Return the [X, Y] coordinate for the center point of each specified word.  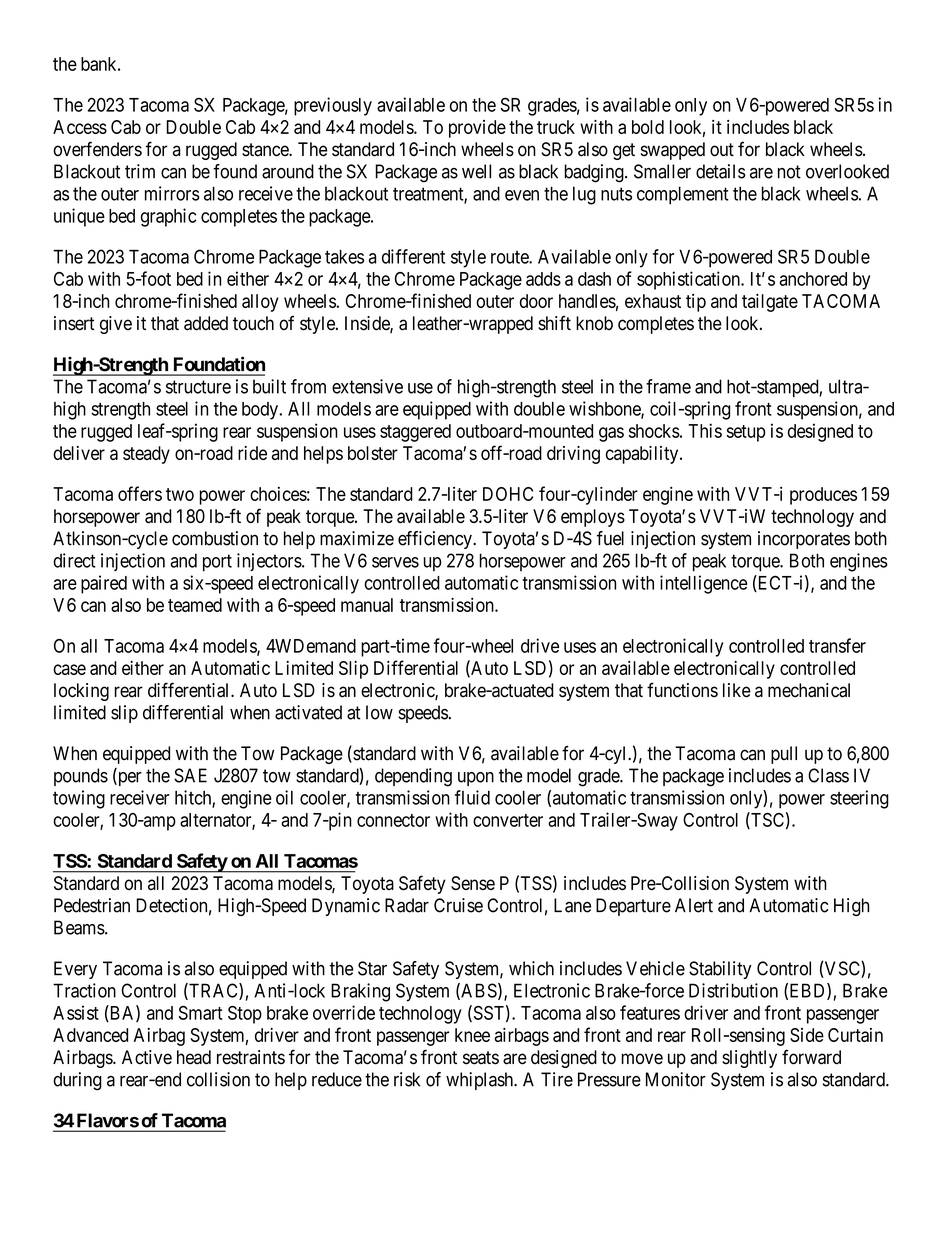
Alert [694, 905]
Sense [473, 883]
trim [140, 171]
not [789, 172]
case [69, 669]
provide [477, 129]
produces [823, 496]
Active [147, 1057]
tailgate [770, 303]
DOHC [508, 494]
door [536, 301]
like [737, 690]
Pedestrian [92, 905]
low [379, 712]
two [180, 494]
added [206, 323]
